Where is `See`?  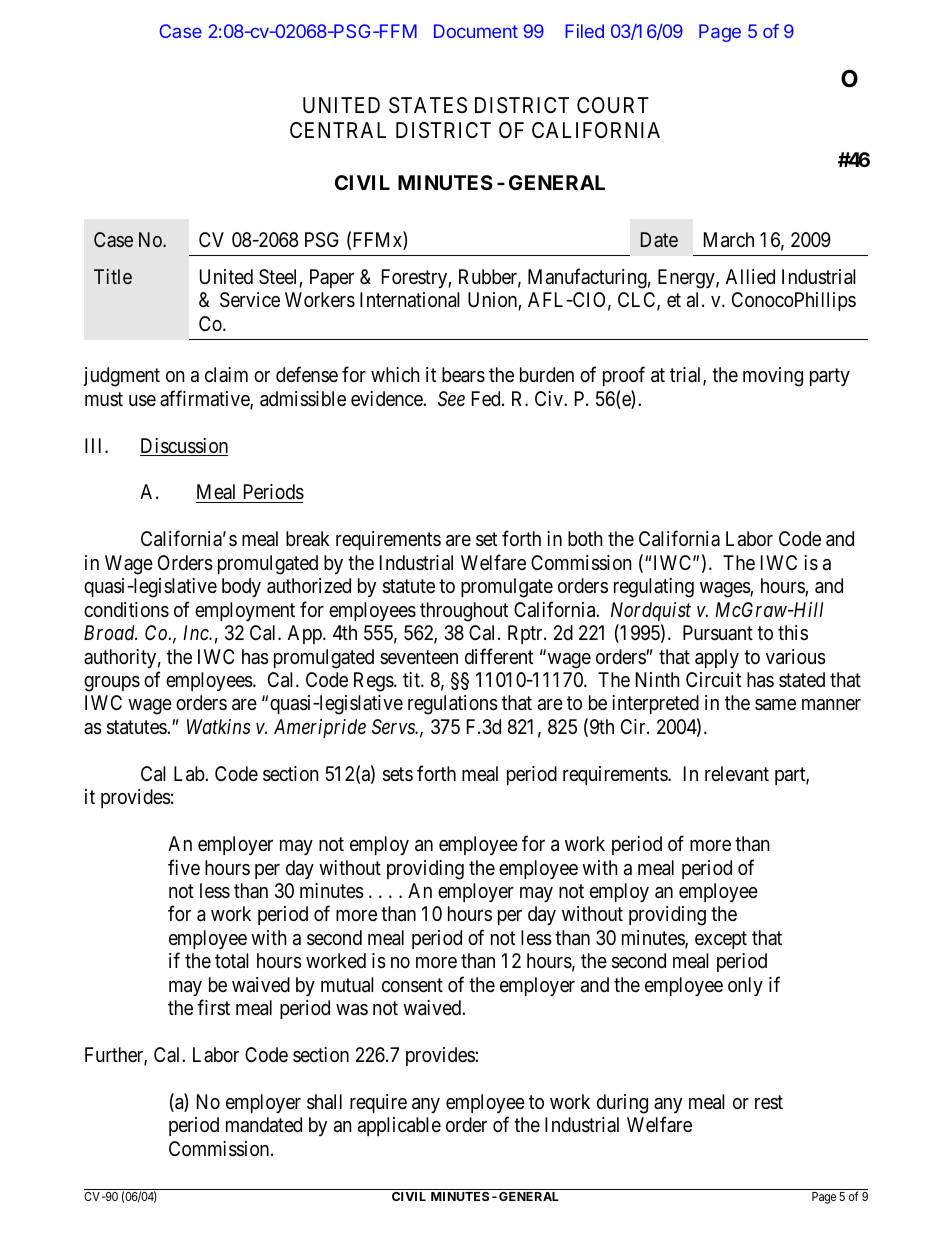
See is located at coordinates (451, 398).
